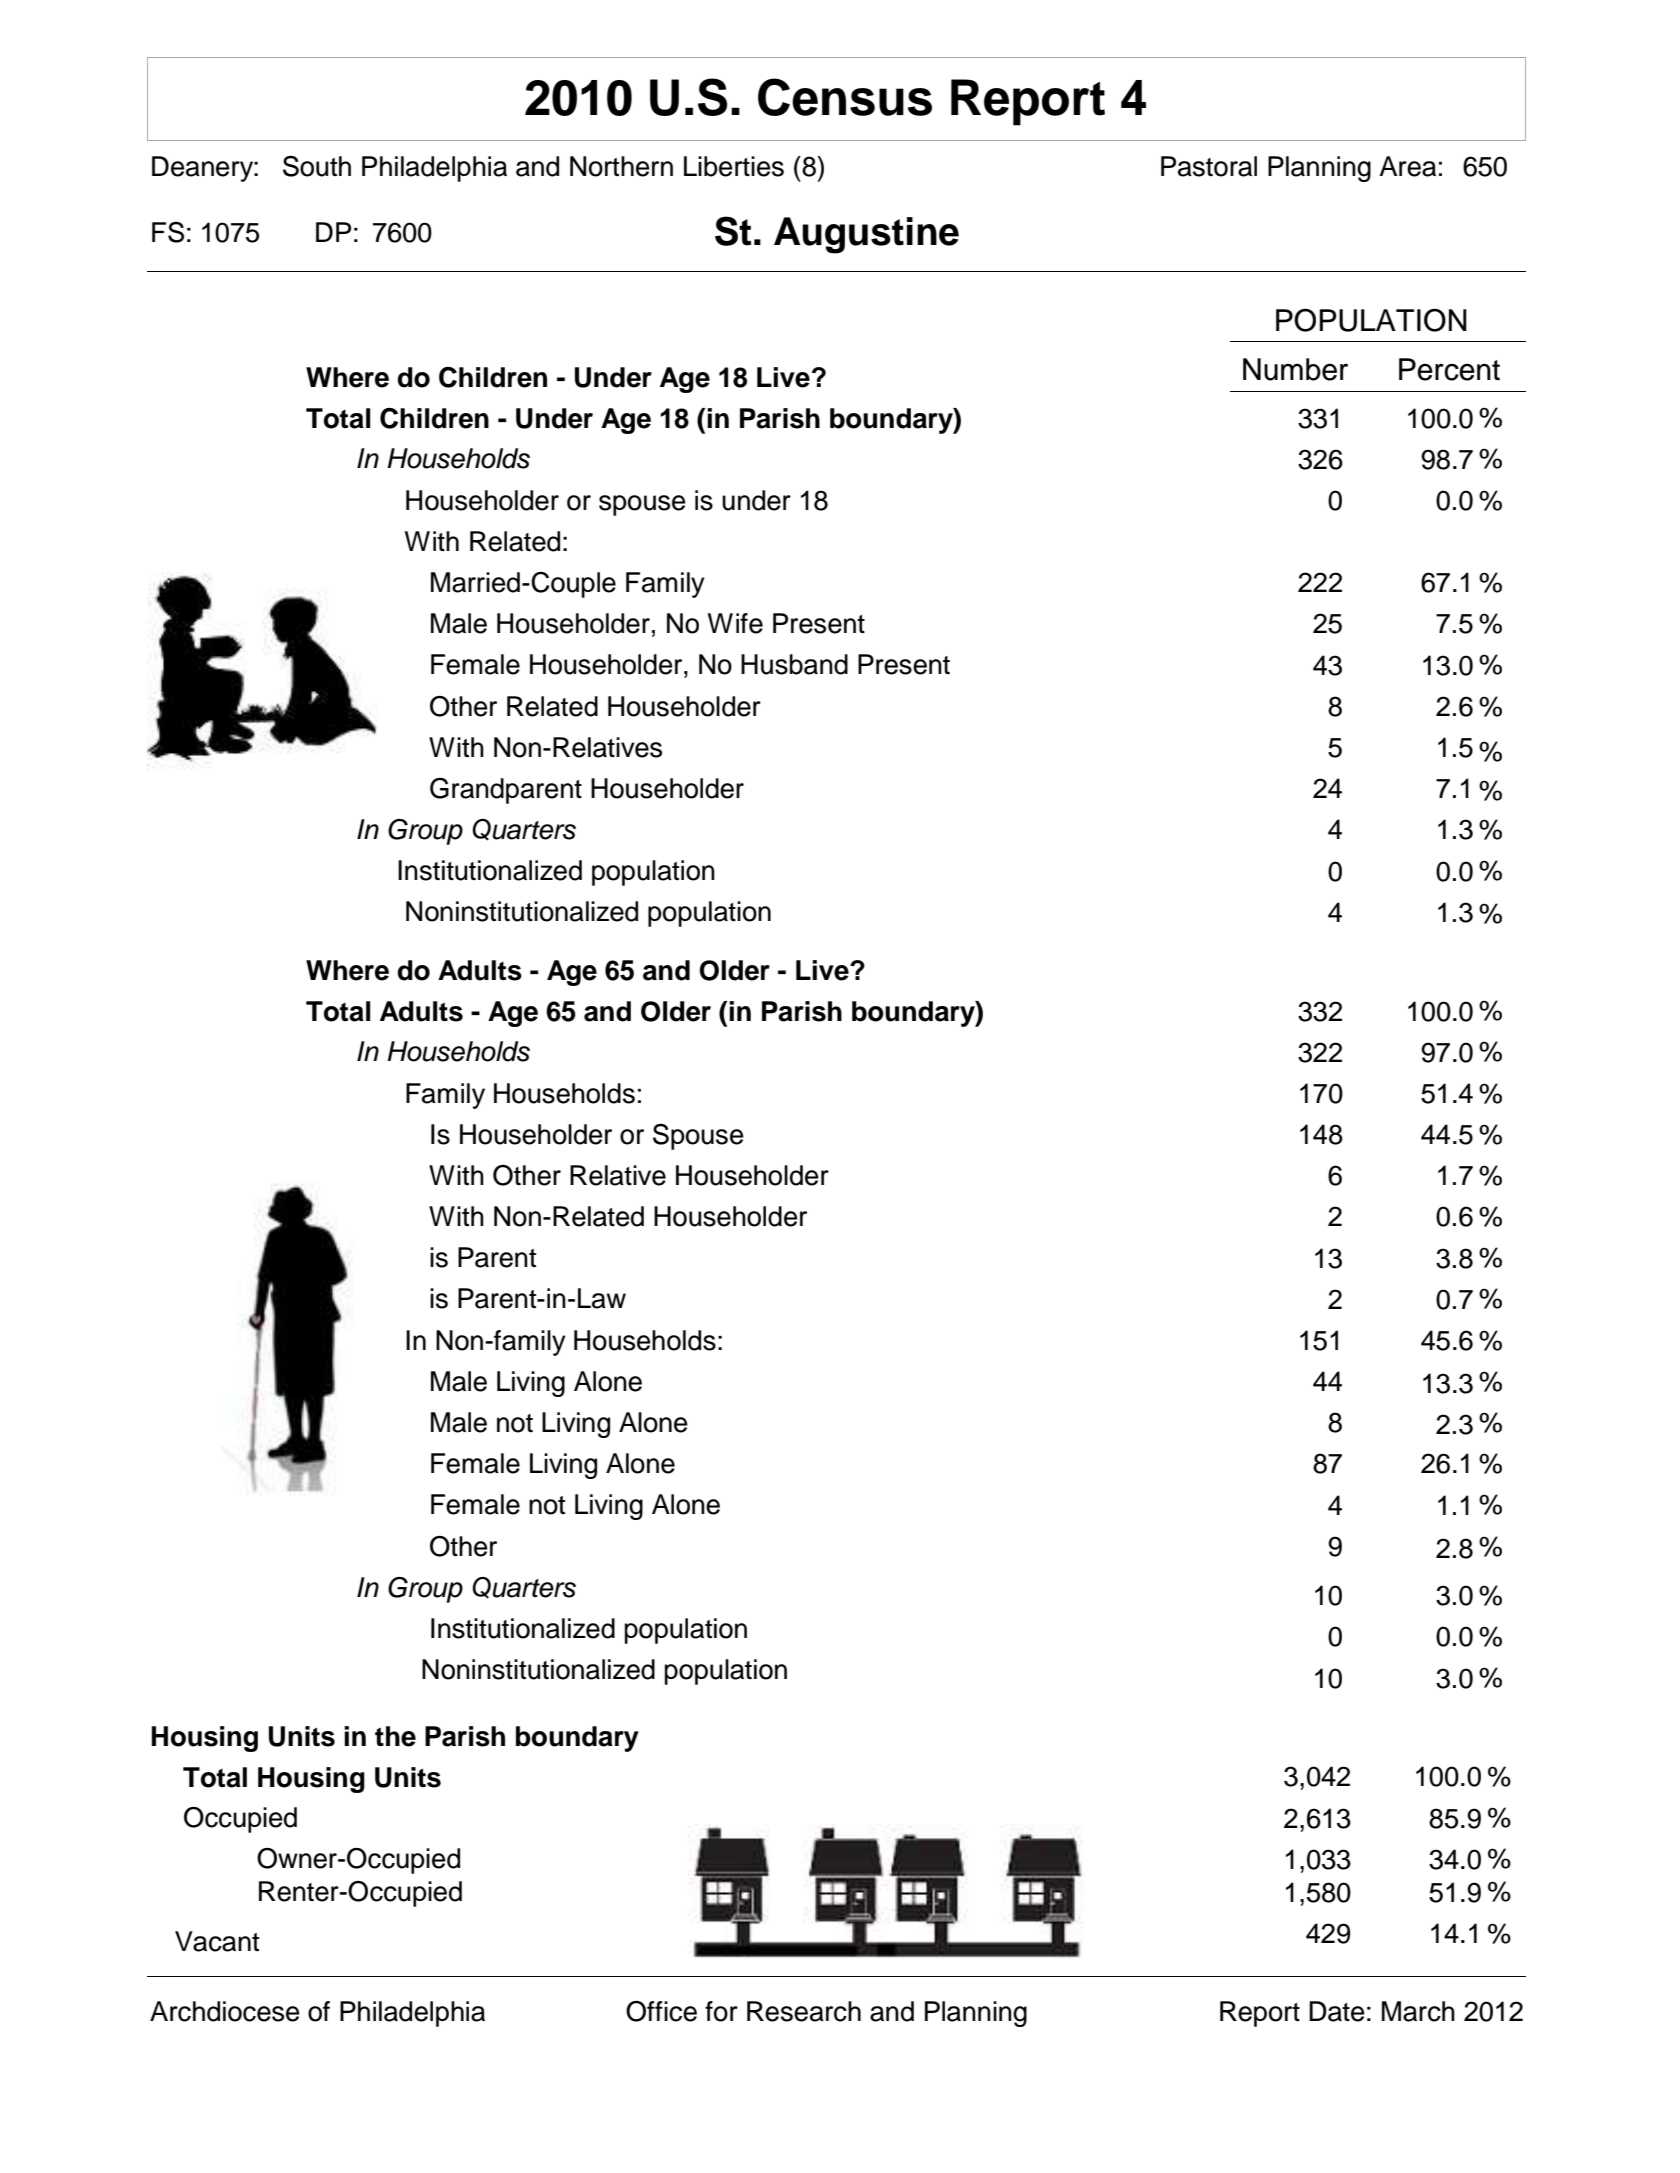 Image resolution: width=1680 pixels, height=2173 pixels. What do you see at coordinates (1449, 369) in the screenshot?
I see `Percent` at bounding box center [1449, 369].
